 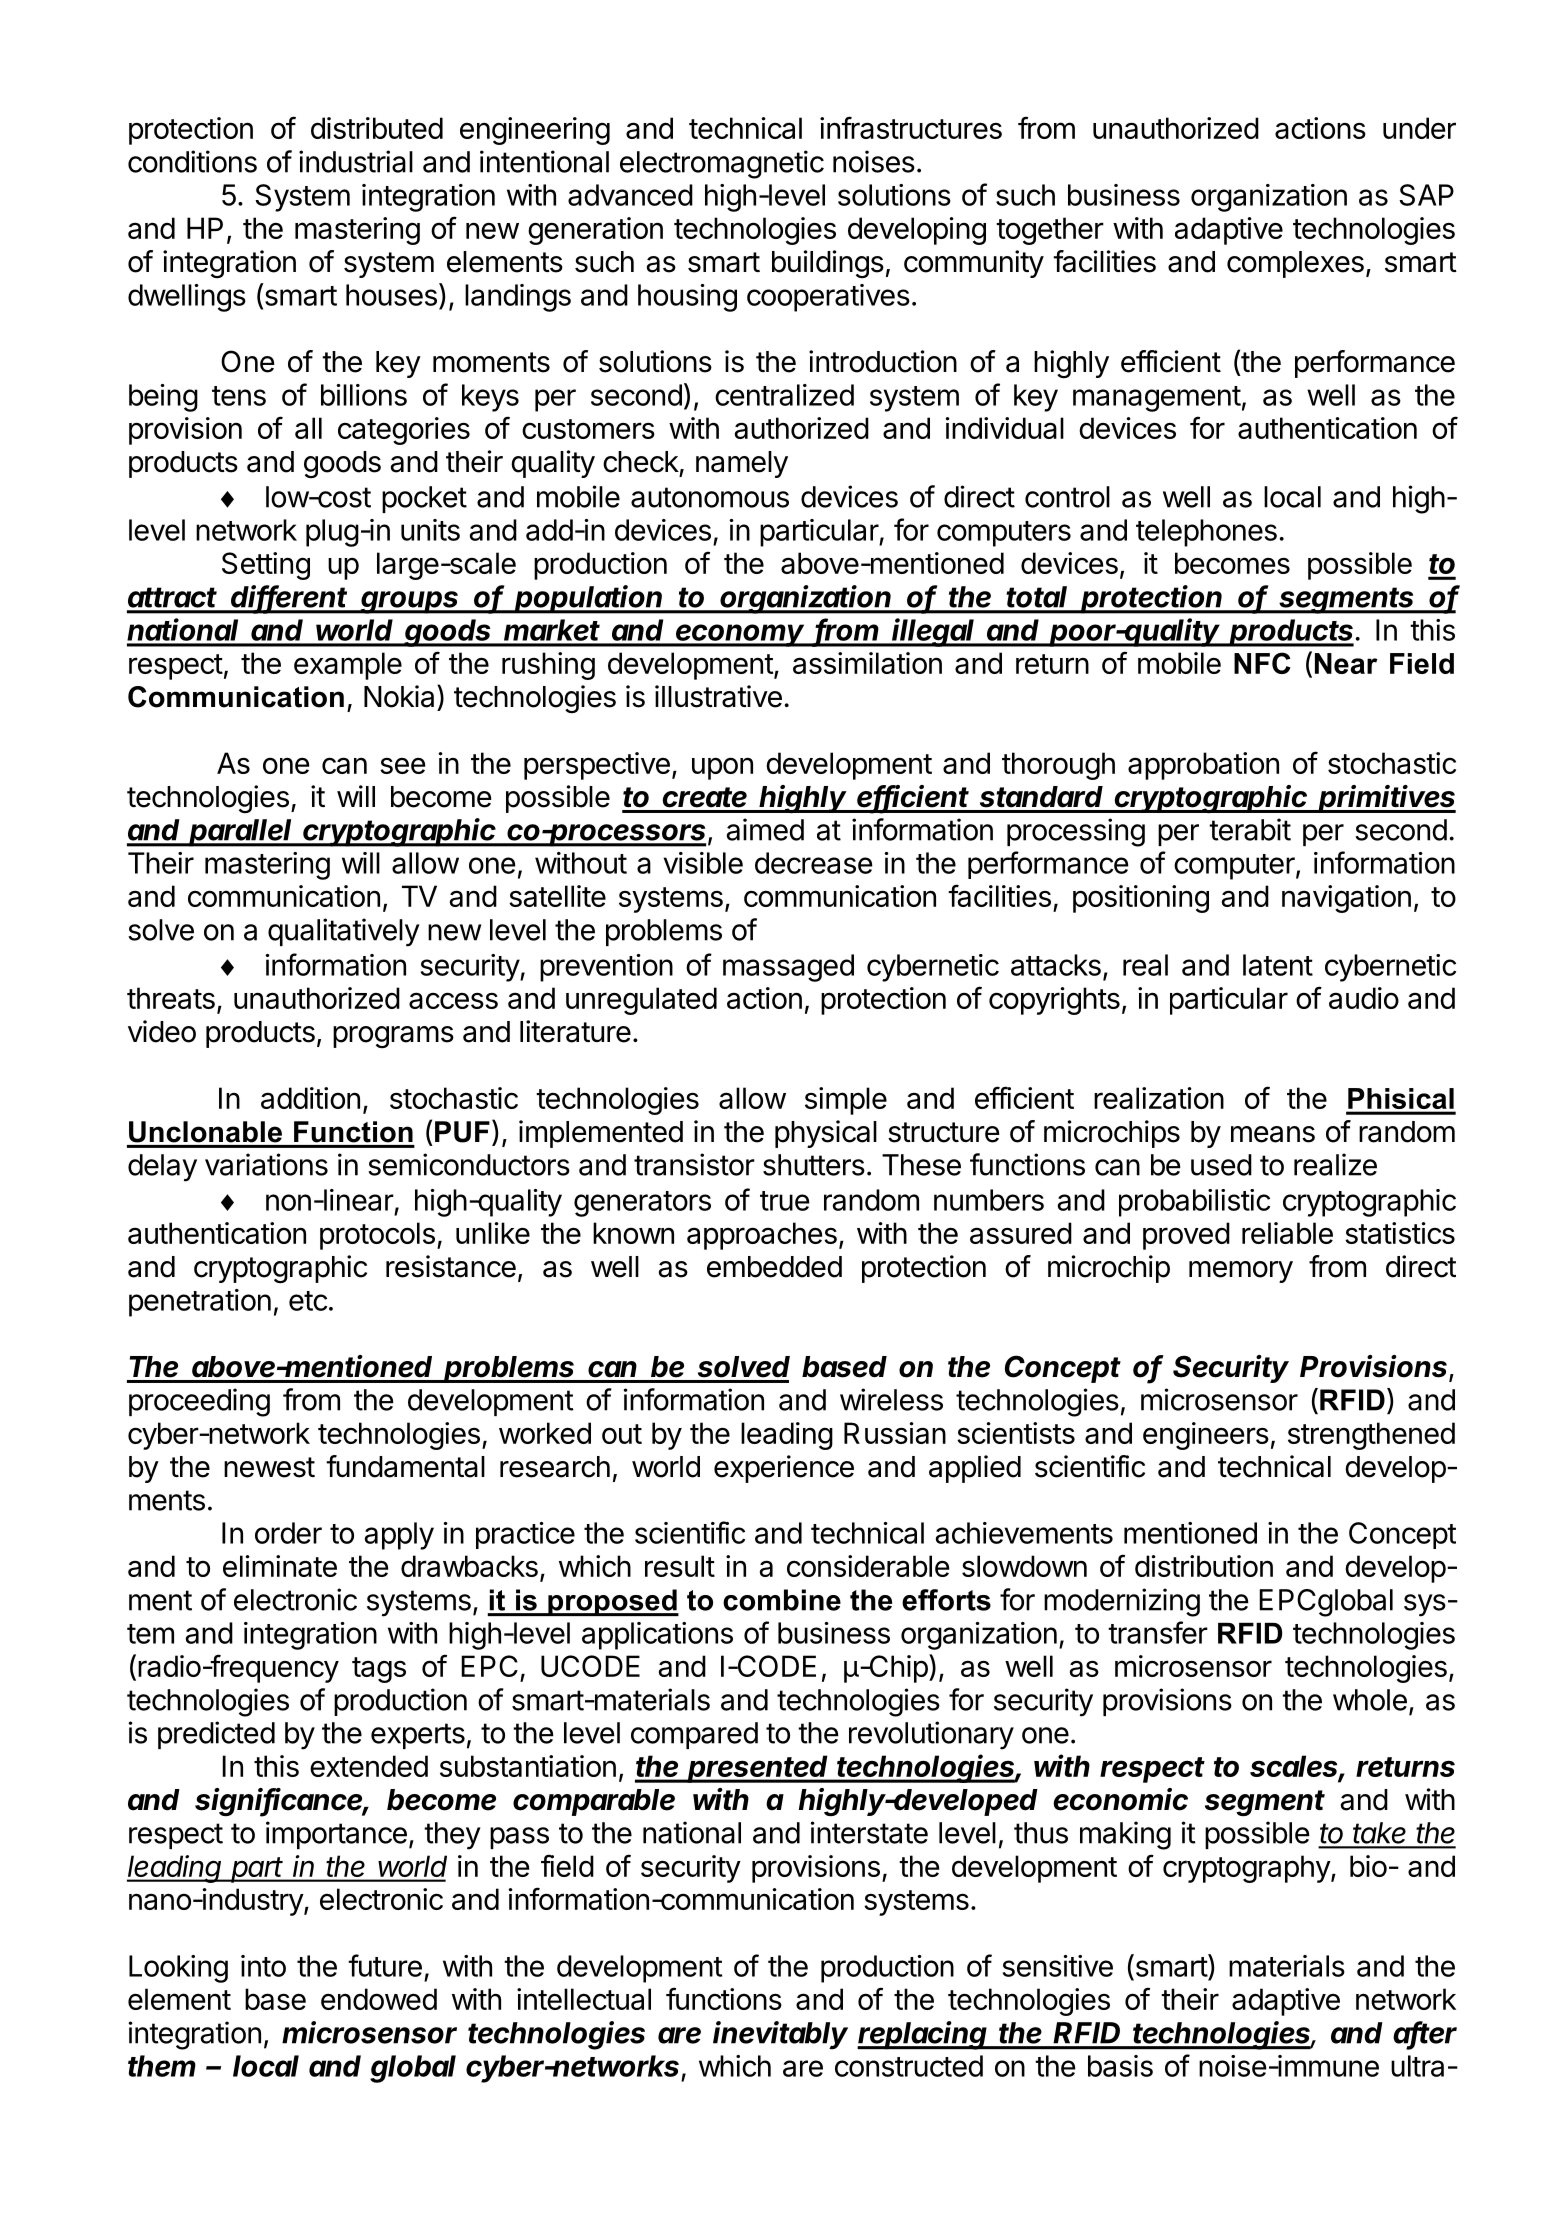 What do you see at coordinates (308, 1301) in the screenshot?
I see `etc` at bounding box center [308, 1301].
